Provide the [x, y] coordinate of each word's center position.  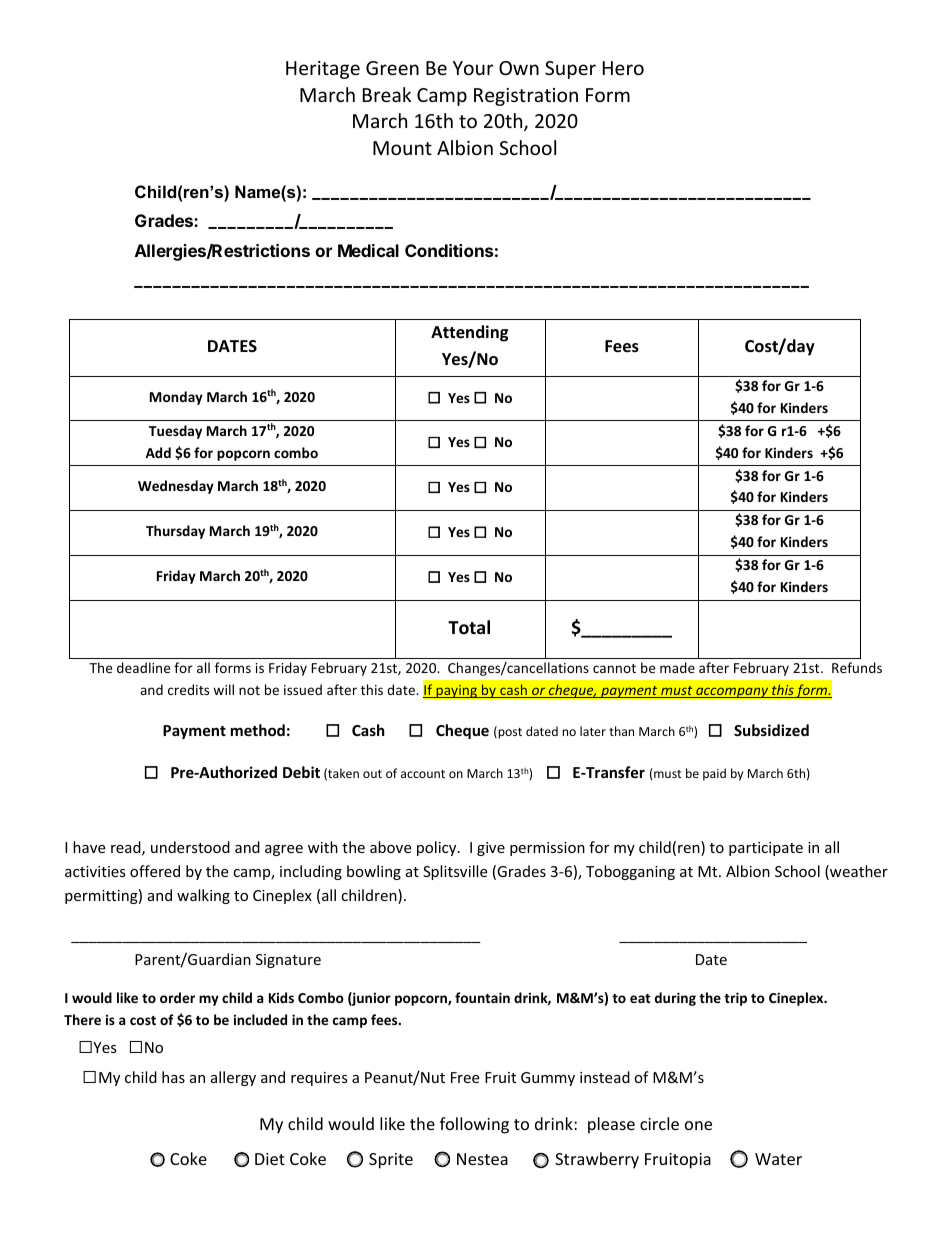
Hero [623, 68]
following [474, 1125]
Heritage [323, 70]
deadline [143, 667]
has [173, 1077]
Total [469, 627]
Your [473, 68]
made [677, 667]
